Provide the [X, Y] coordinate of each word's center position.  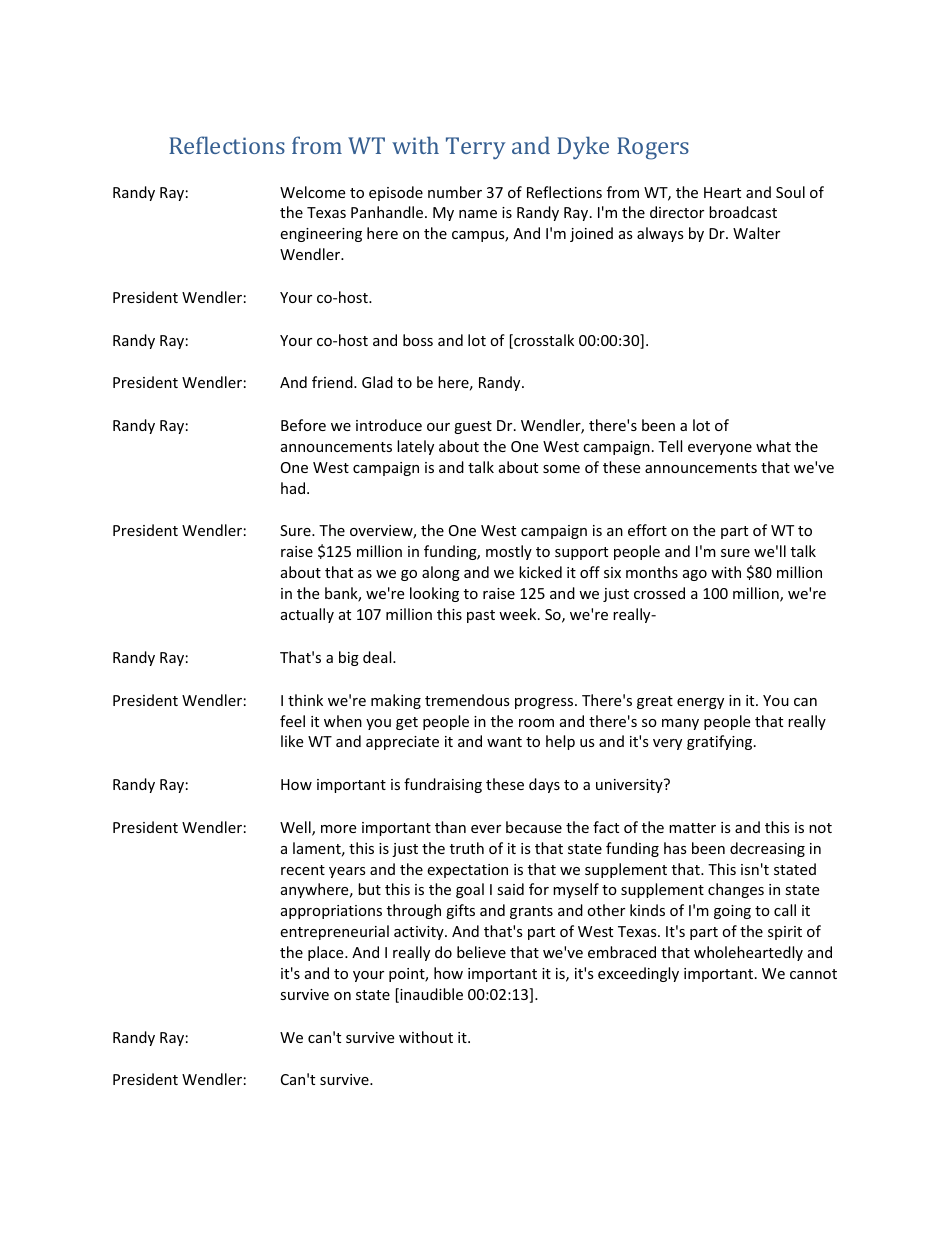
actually [307, 615]
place [327, 953]
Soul [790, 192]
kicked [540, 572]
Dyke [583, 147]
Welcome [312, 192]
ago [695, 575]
